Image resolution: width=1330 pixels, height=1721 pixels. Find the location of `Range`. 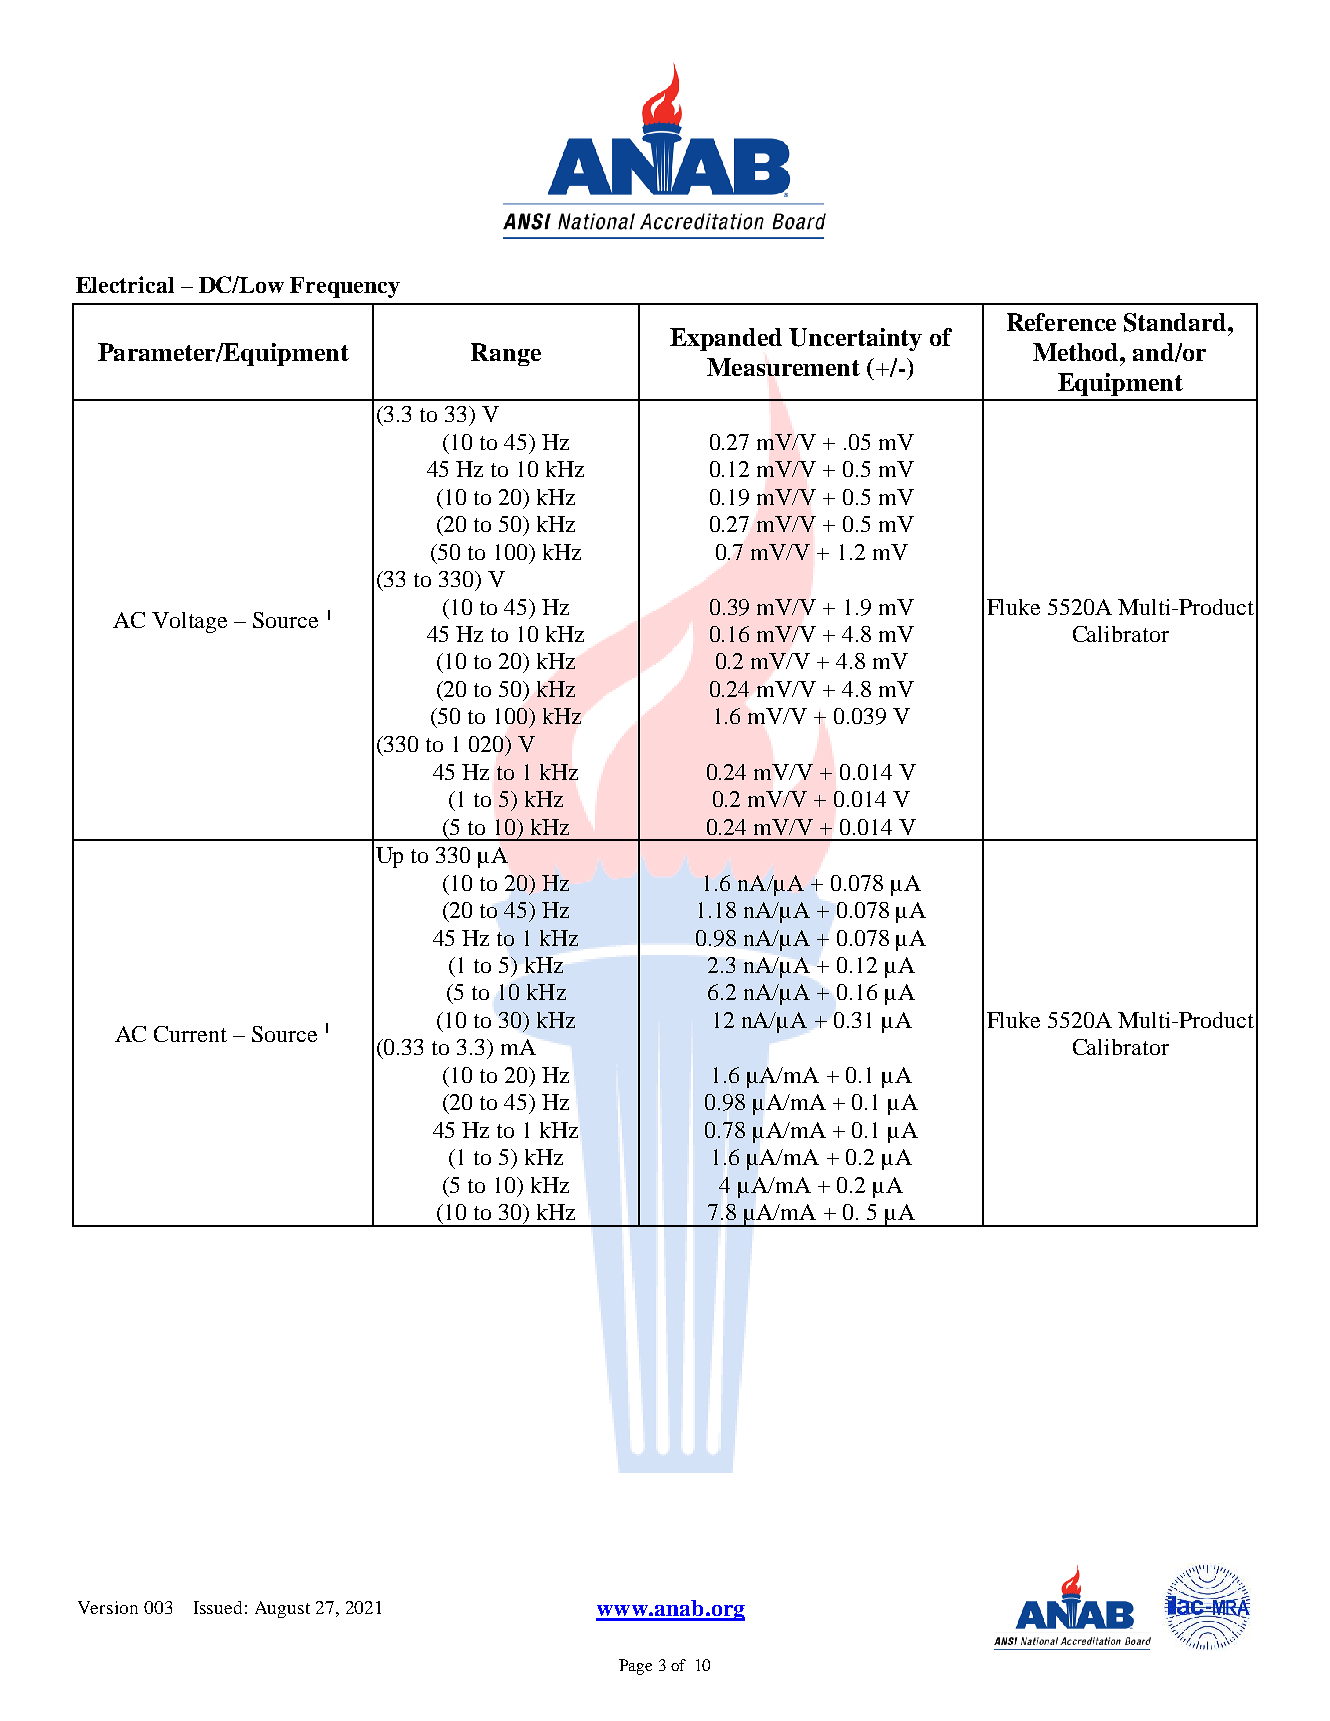

Range is located at coordinates (506, 354).
